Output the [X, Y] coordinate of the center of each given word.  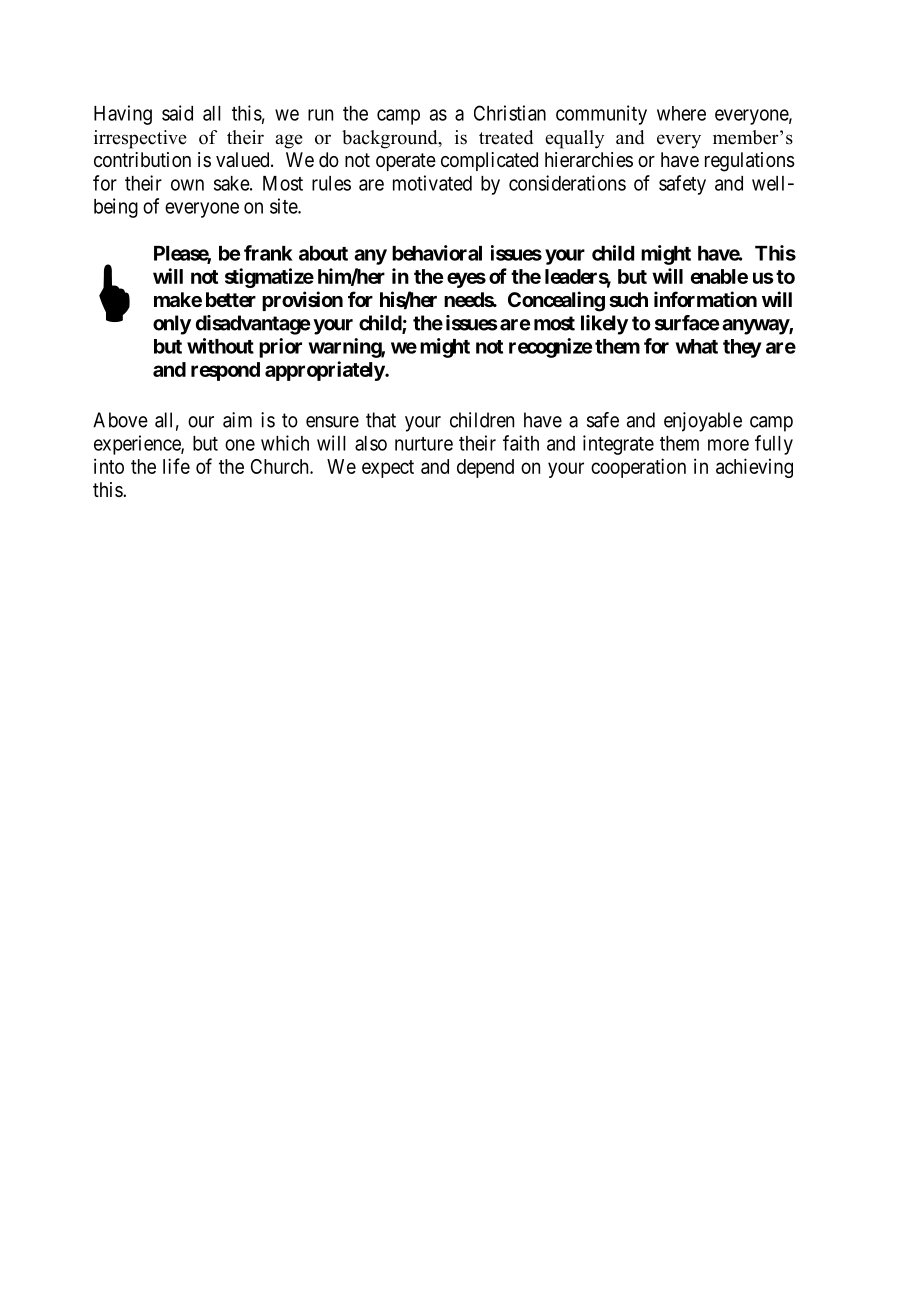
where [681, 113]
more [728, 445]
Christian [510, 113]
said [177, 113]
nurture [424, 444]
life [176, 466]
